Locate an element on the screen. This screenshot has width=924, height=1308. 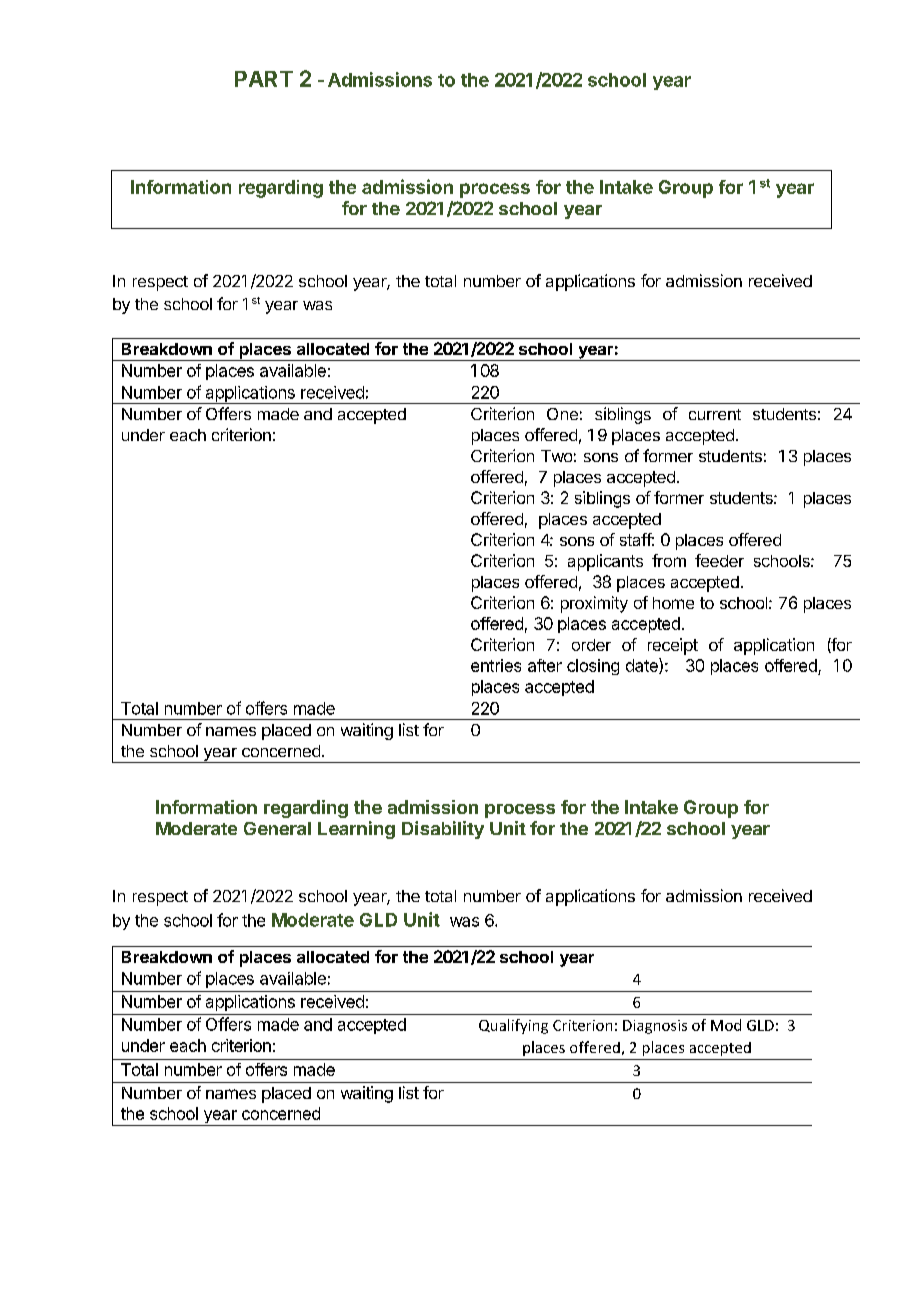
Learning is located at coordinates (356, 830).
